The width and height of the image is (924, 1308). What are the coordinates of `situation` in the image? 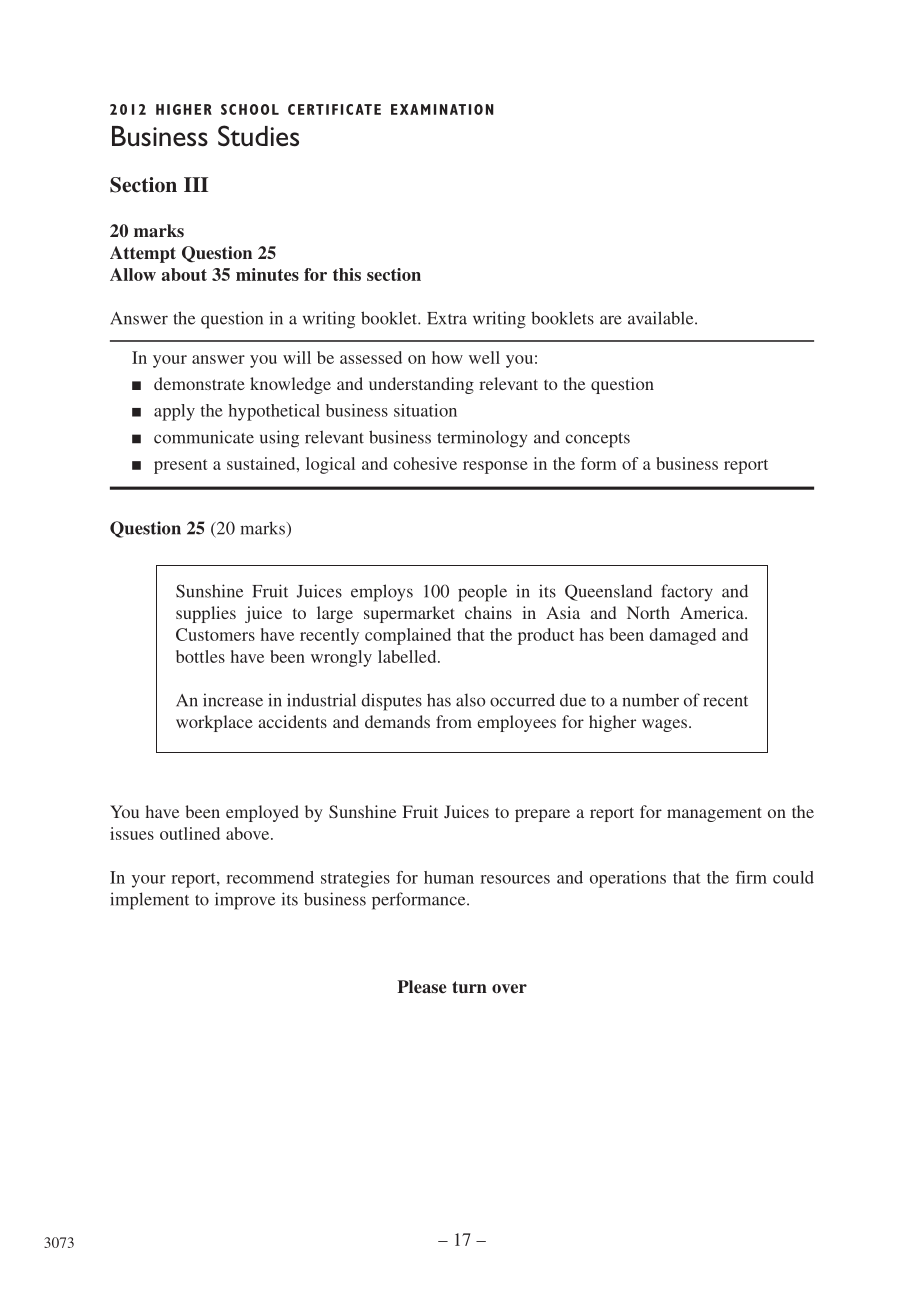 It's located at (425, 410).
